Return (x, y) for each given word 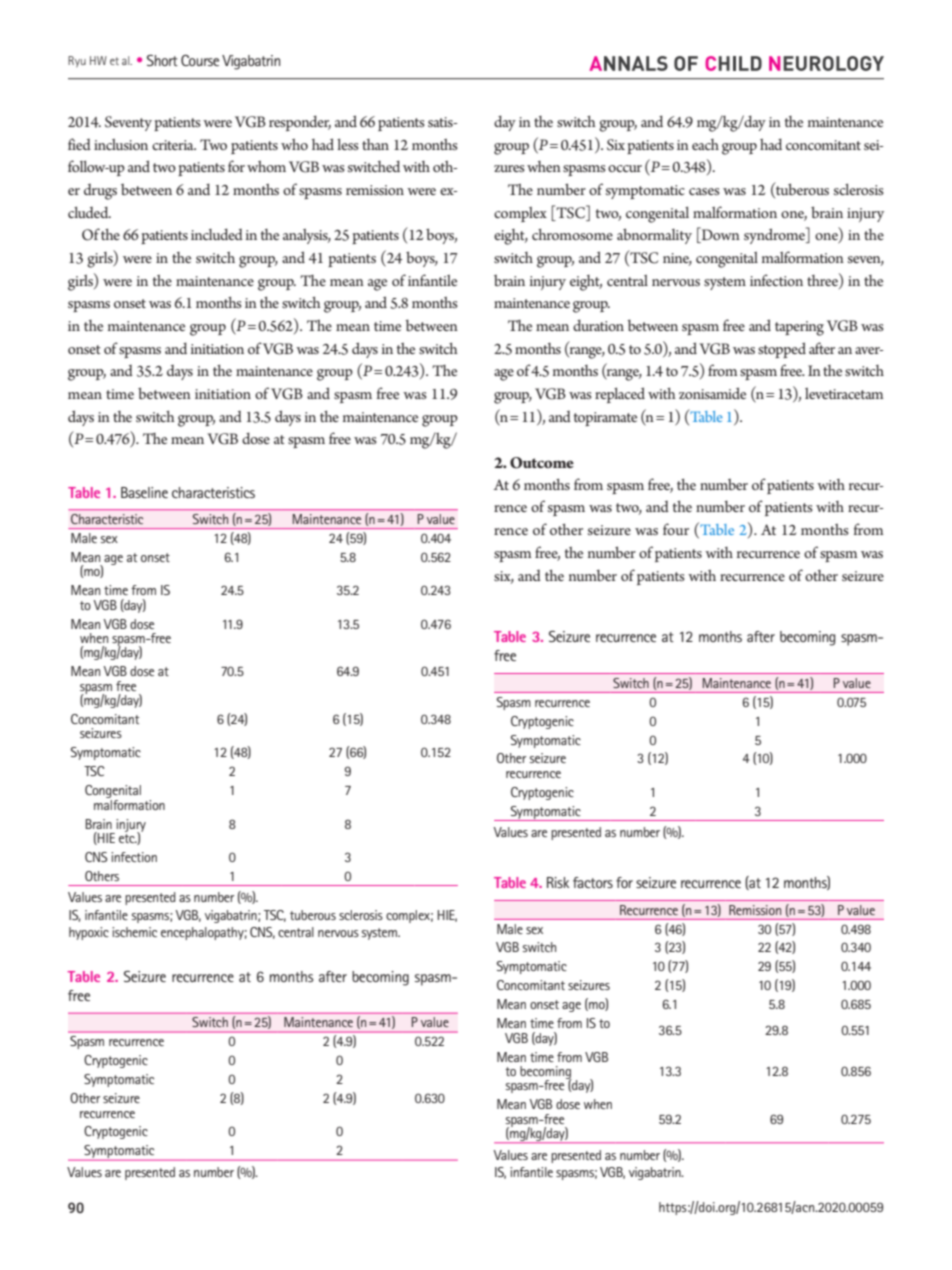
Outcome (542, 463)
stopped (782, 350)
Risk (558, 882)
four (676, 529)
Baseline (144, 492)
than (375, 144)
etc (128, 837)
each (705, 144)
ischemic (134, 932)
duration (598, 325)
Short (162, 60)
